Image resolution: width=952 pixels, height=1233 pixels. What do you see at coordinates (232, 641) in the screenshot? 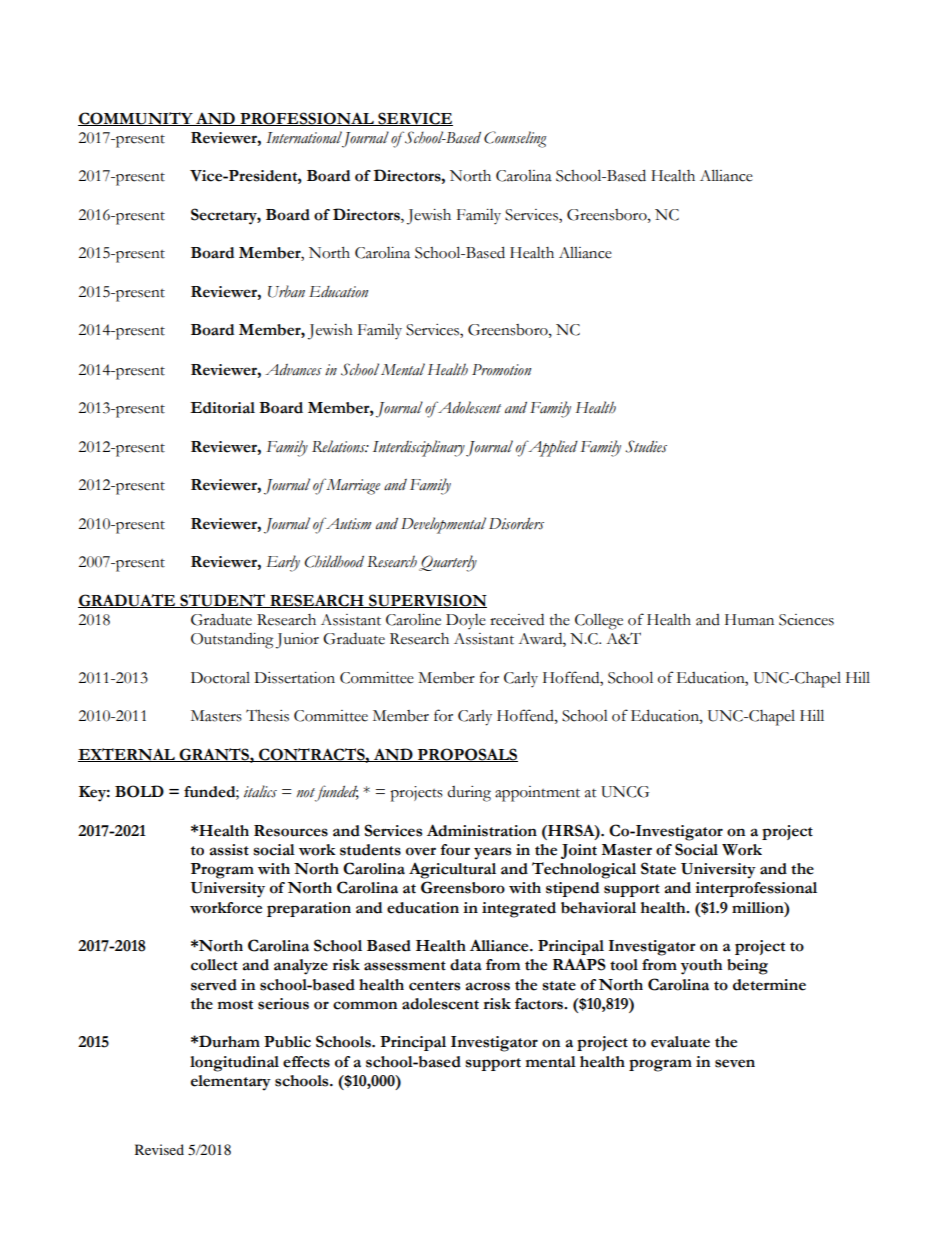
I see `Outstanding` at bounding box center [232, 641].
